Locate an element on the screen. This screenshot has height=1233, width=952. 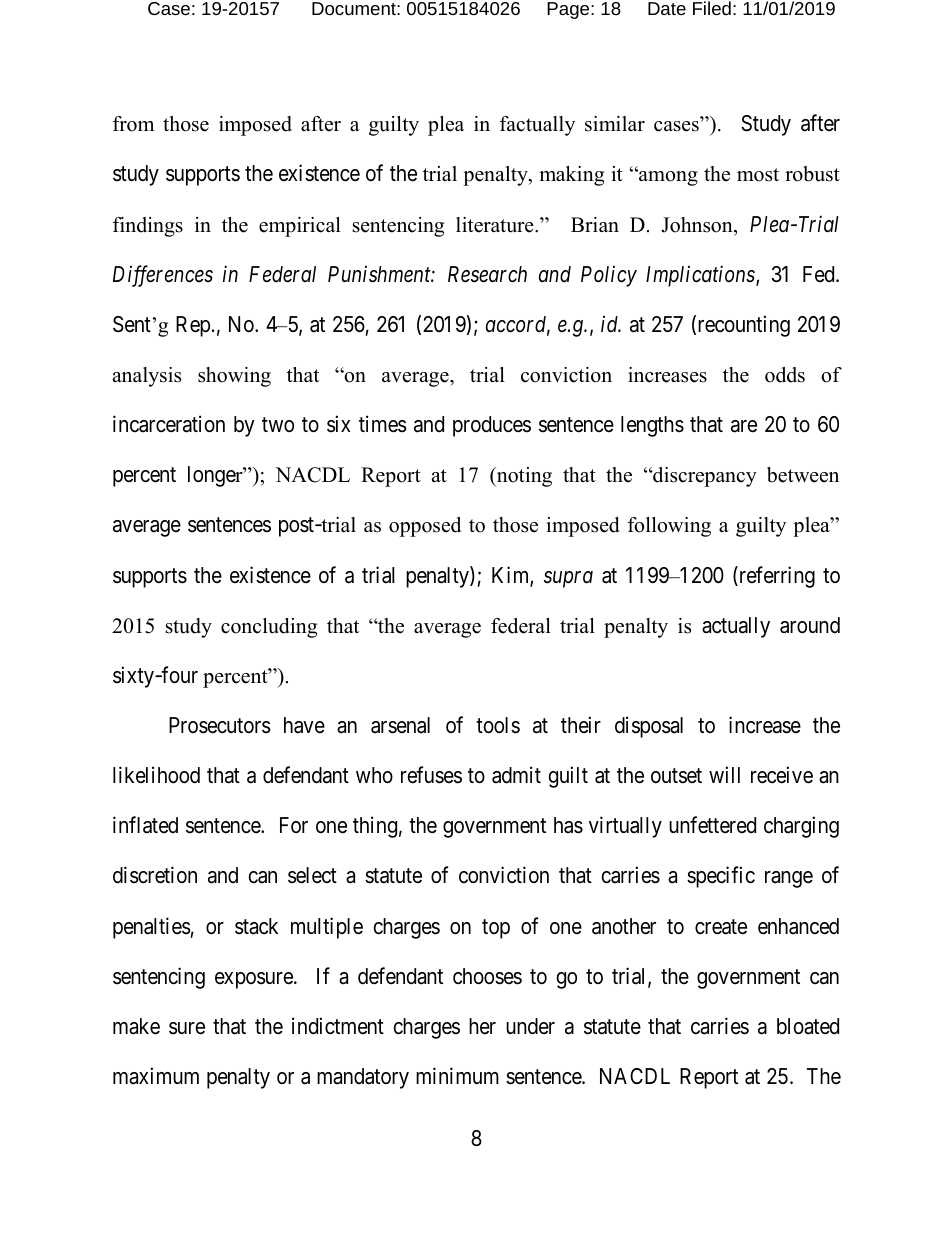
minimum is located at coordinates (457, 1075).
